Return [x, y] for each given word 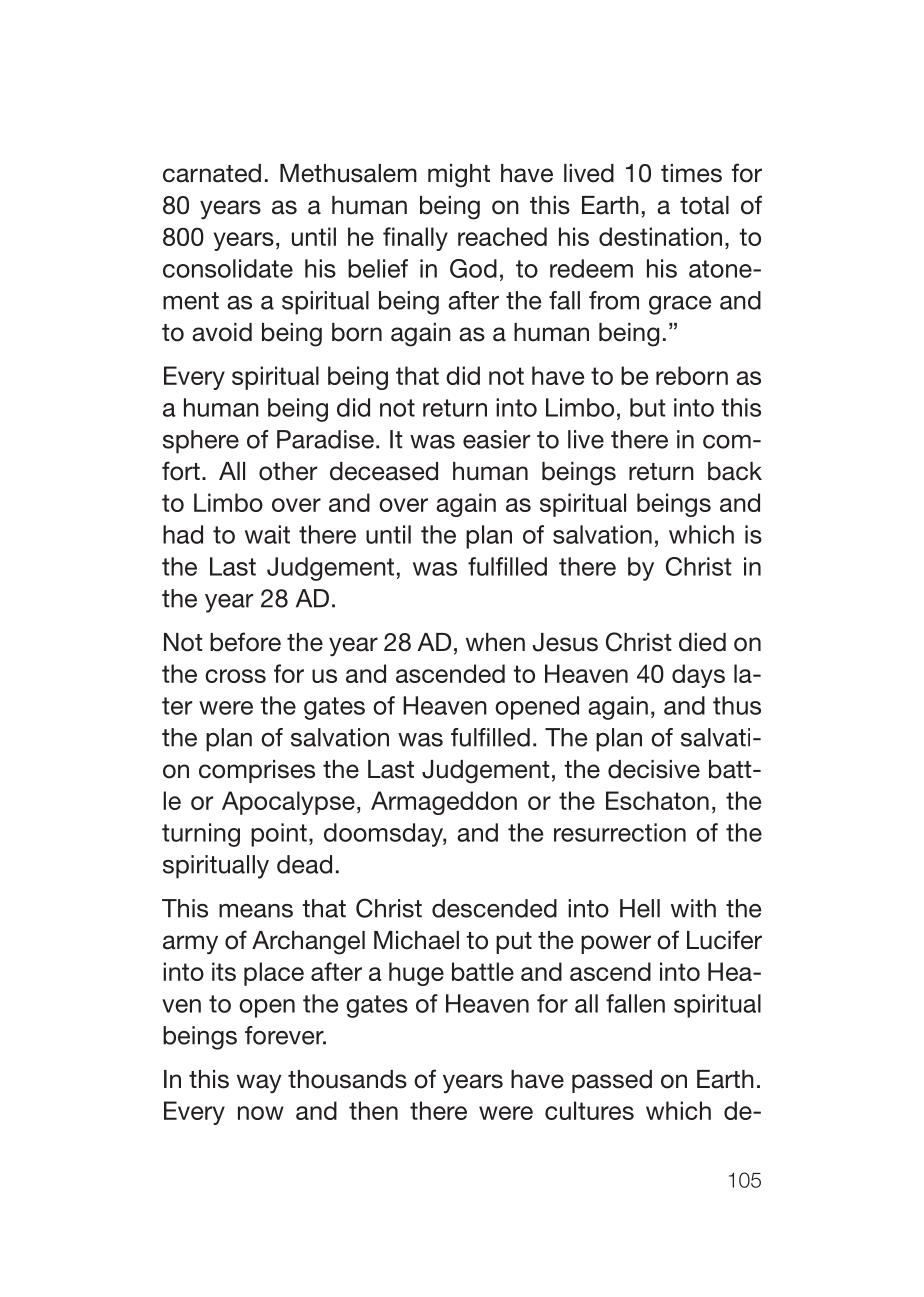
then [373, 1110]
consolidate [228, 268]
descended [494, 908]
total [704, 205]
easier [496, 439]
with [693, 908]
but [648, 407]
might [459, 176]
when [495, 642]
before [245, 642]
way [259, 1083]
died [702, 642]
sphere [201, 442]
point [279, 835]
